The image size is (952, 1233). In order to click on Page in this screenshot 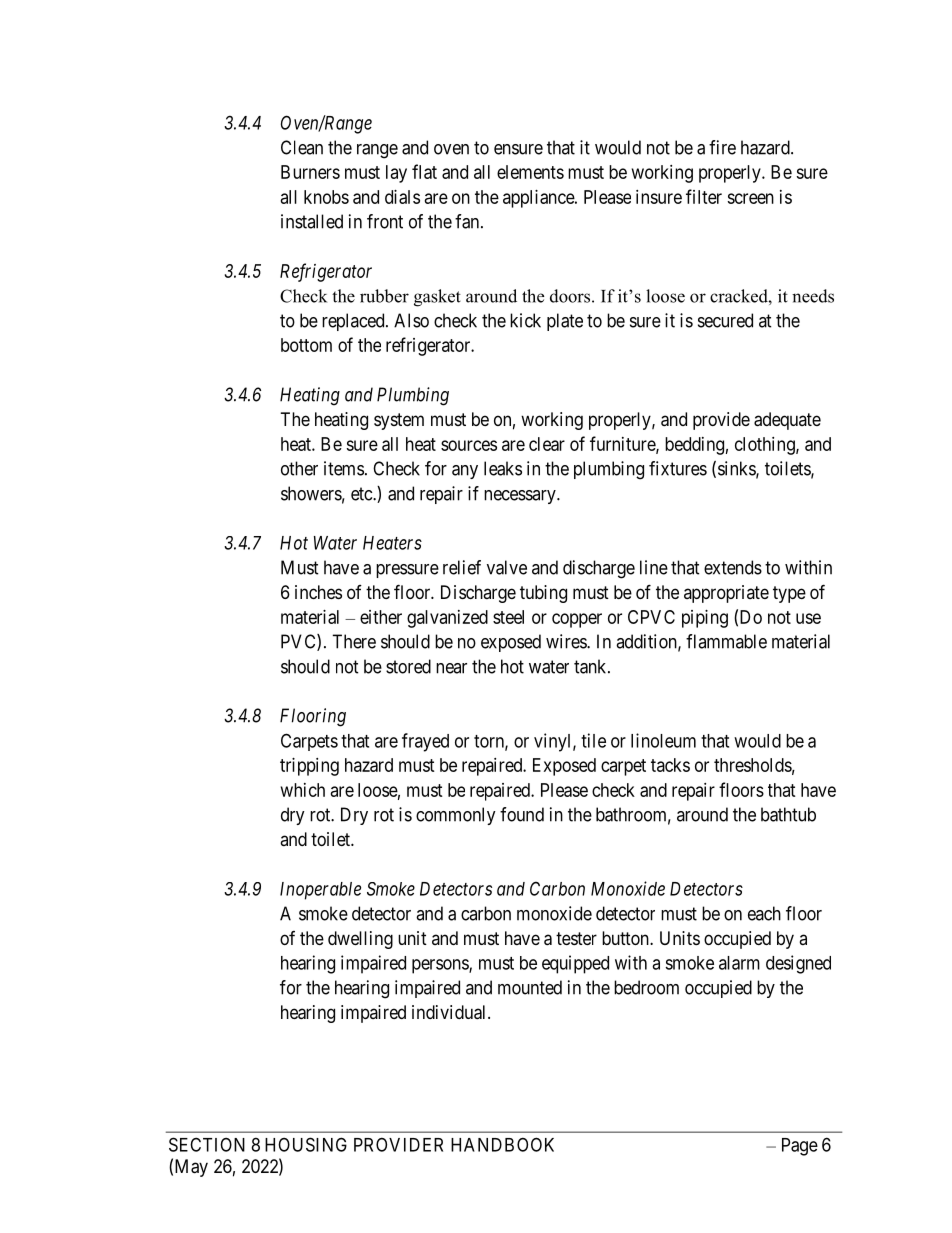, I will do `click(800, 1147)`.
